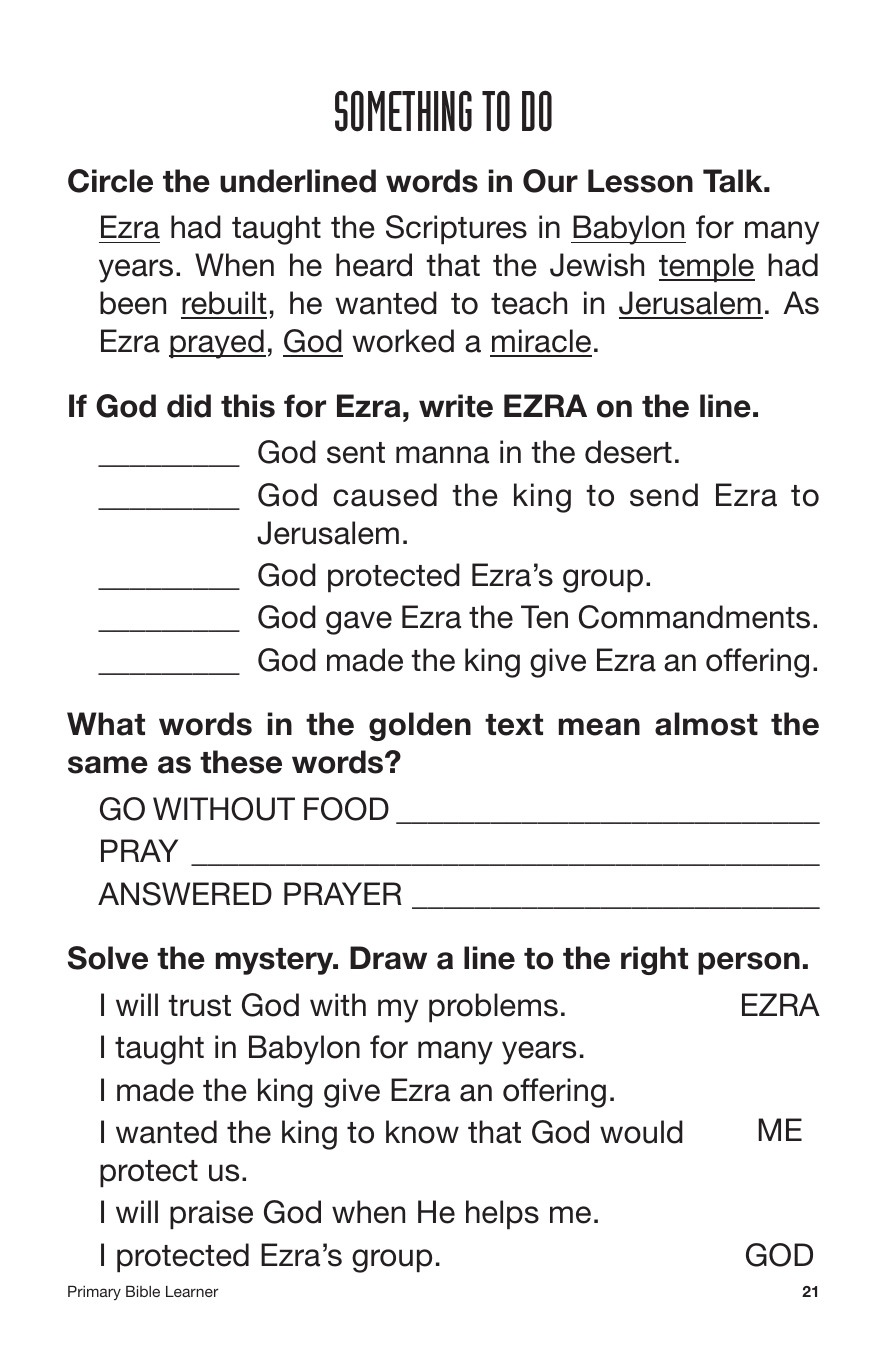  What do you see at coordinates (189, 406) in the image?
I see `did` at bounding box center [189, 406].
